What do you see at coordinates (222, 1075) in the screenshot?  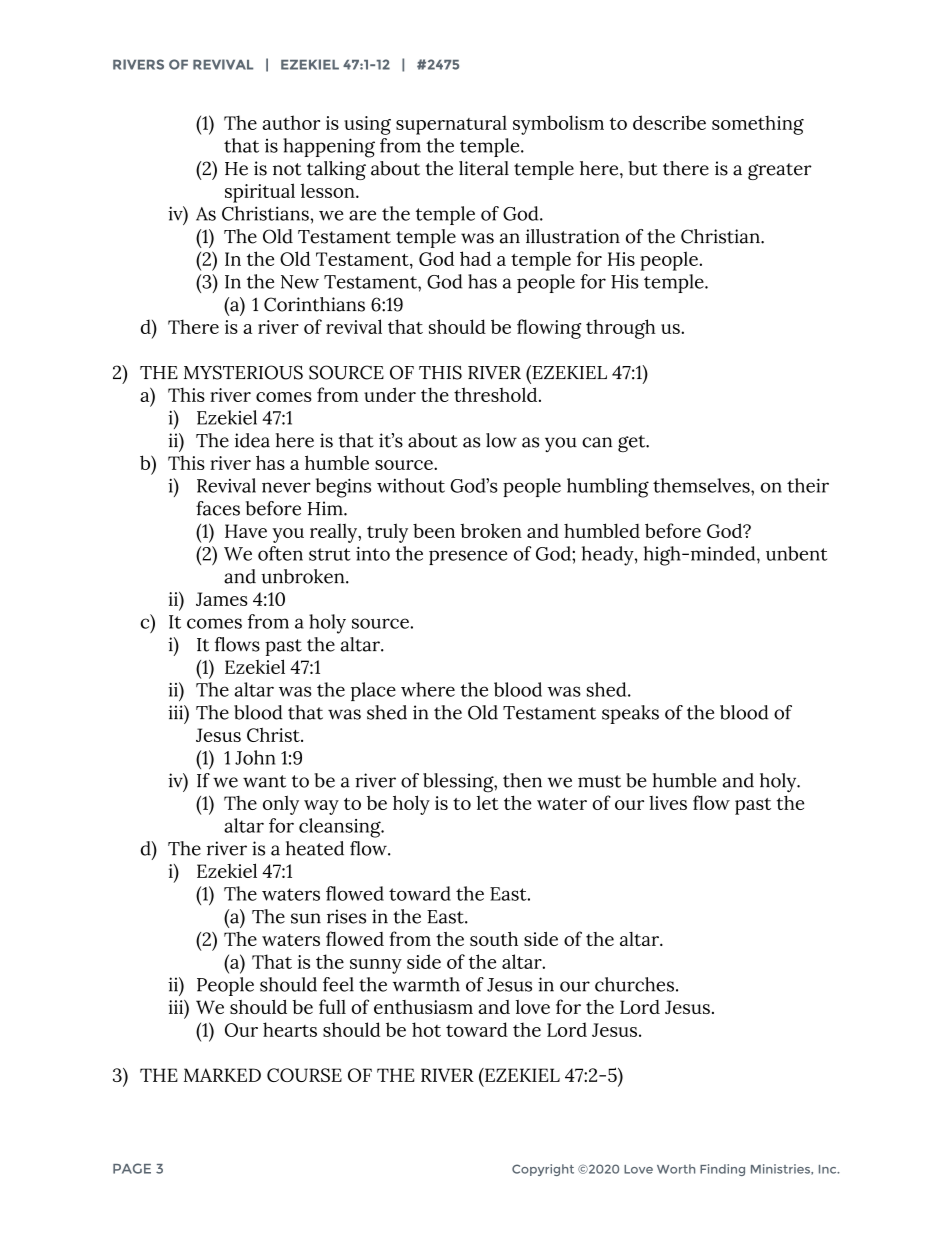 I see `MARKED` at bounding box center [222, 1075].
